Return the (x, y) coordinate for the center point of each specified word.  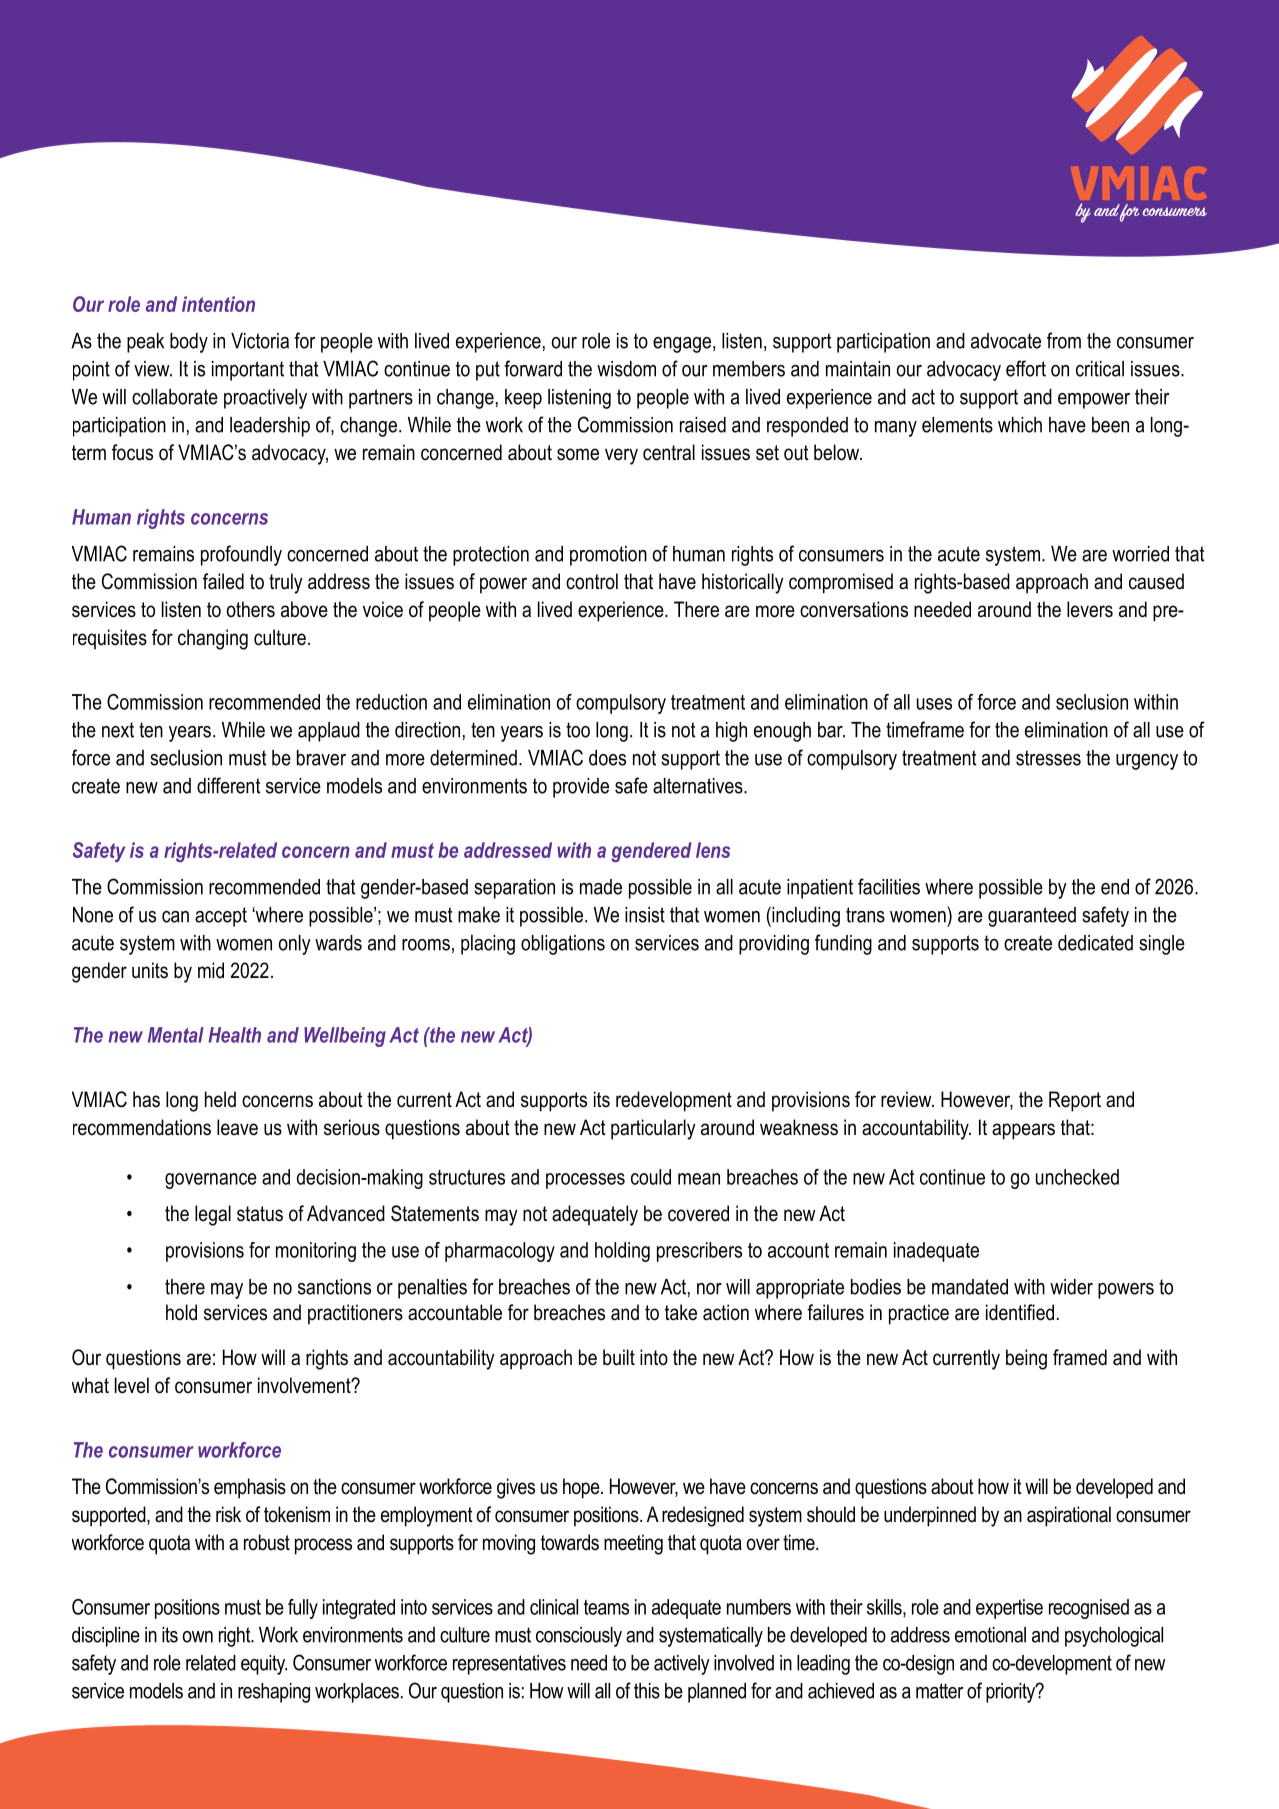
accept (221, 917)
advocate (1006, 341)
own (198, 1637)
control (592, 581)
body (189, 343)
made (601, 887)
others (251, 609)
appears (1023, 1131)
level (132, 1385)
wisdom (626, 369)
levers (1090, 609)
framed (1080, 1357)
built (619, 1357)
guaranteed (1032, 917)
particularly (653, 1129)
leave (237, 1127)
